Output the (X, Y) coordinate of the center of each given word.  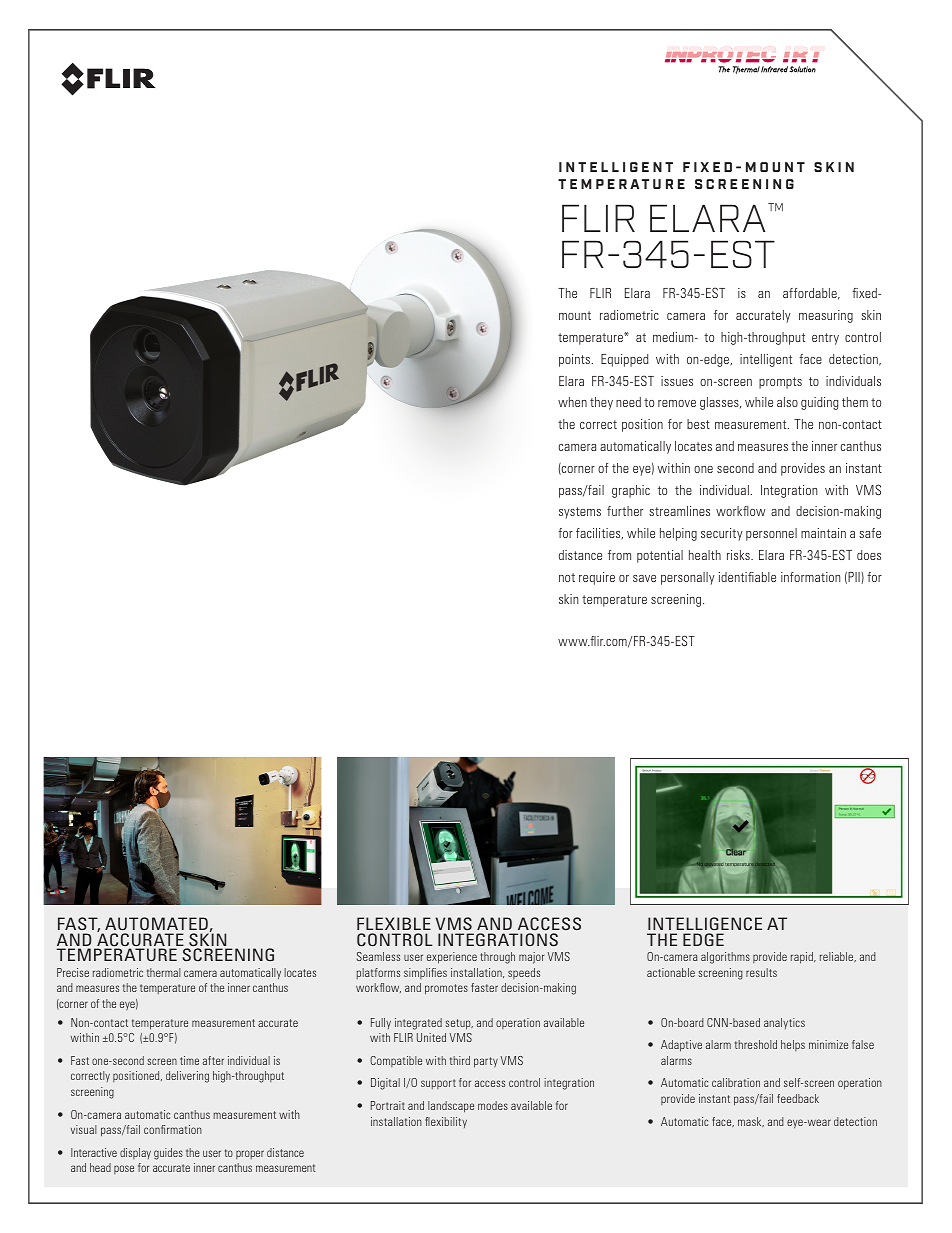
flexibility (446, 1122)
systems (580, 513)
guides (168, 1154)
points (576, 360)
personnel (771, 534)
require (597, 578)
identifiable (747, 577)
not (567, 577)
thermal (164, 972)
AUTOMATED (156, 923)
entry (825, 339)
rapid (803, 958)
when (572, 402)
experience (452, 958)
